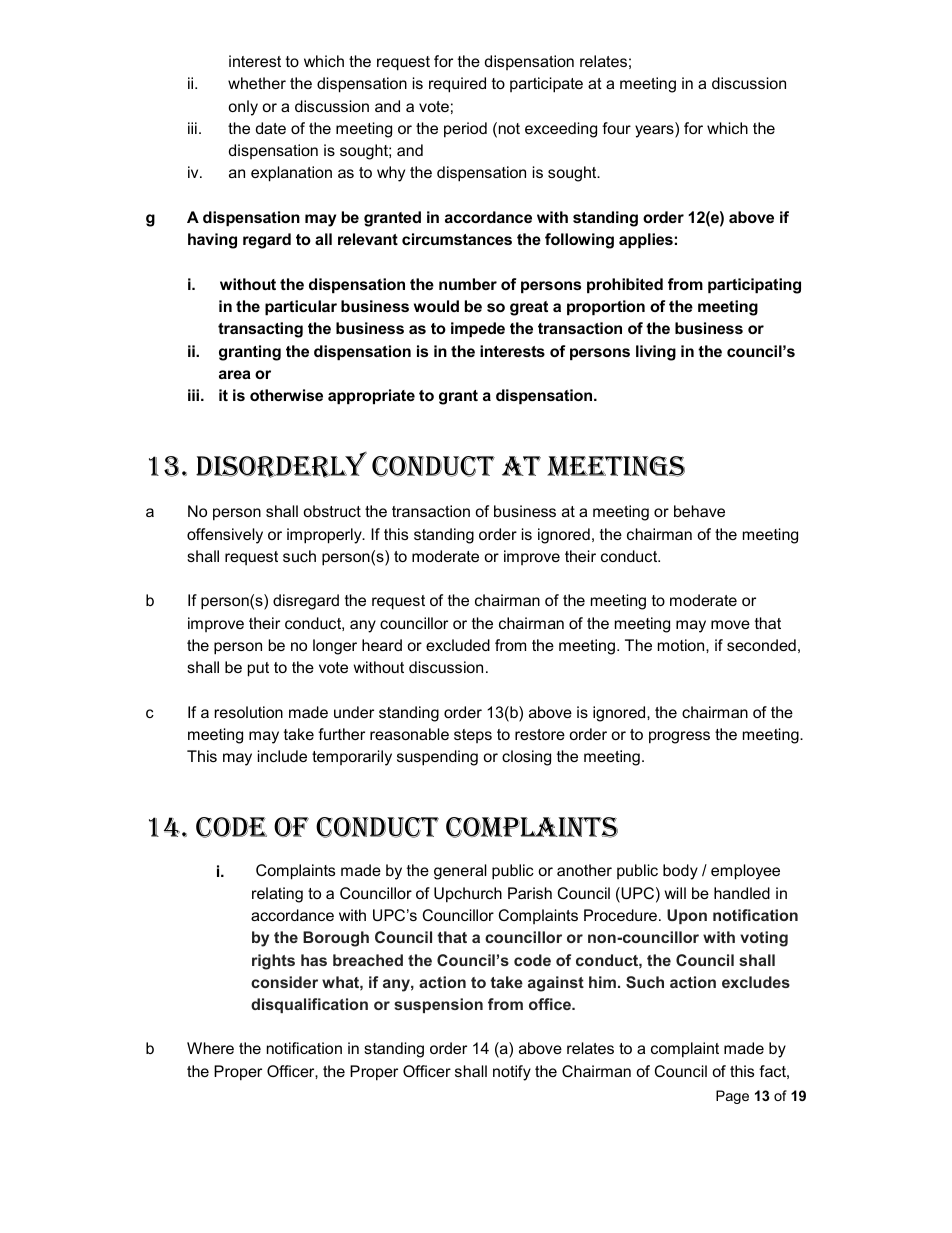 The height and width of the screenshot is (1233, 952). What do you see at coordinates (512, 1073) in the screenshot?
I see `notify` at bounding box center [512, 1073].
